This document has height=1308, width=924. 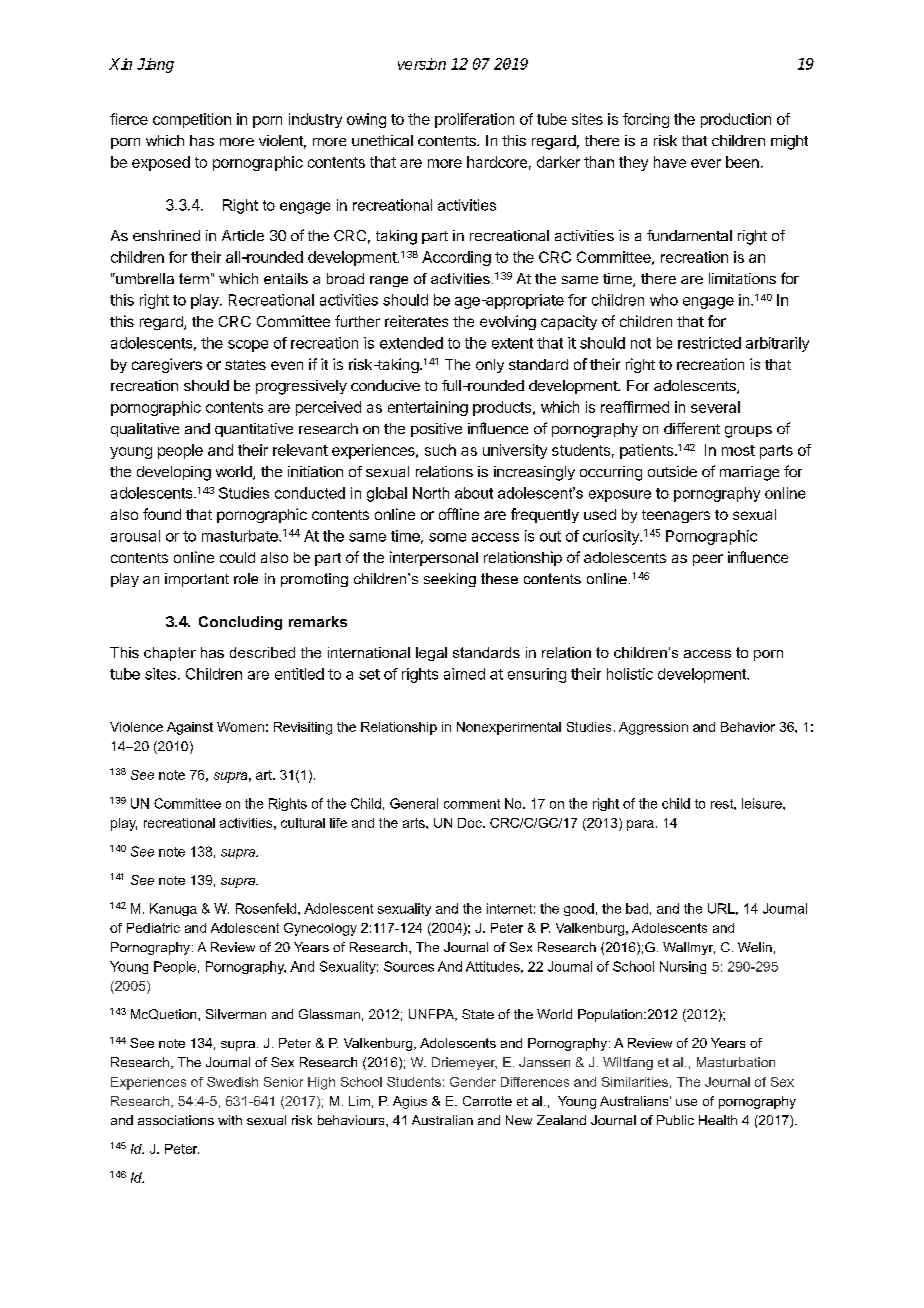 What do you see at coordinates (232, 1082) in the document?
I see `Swedish` at bounding box center [232, 1082].
